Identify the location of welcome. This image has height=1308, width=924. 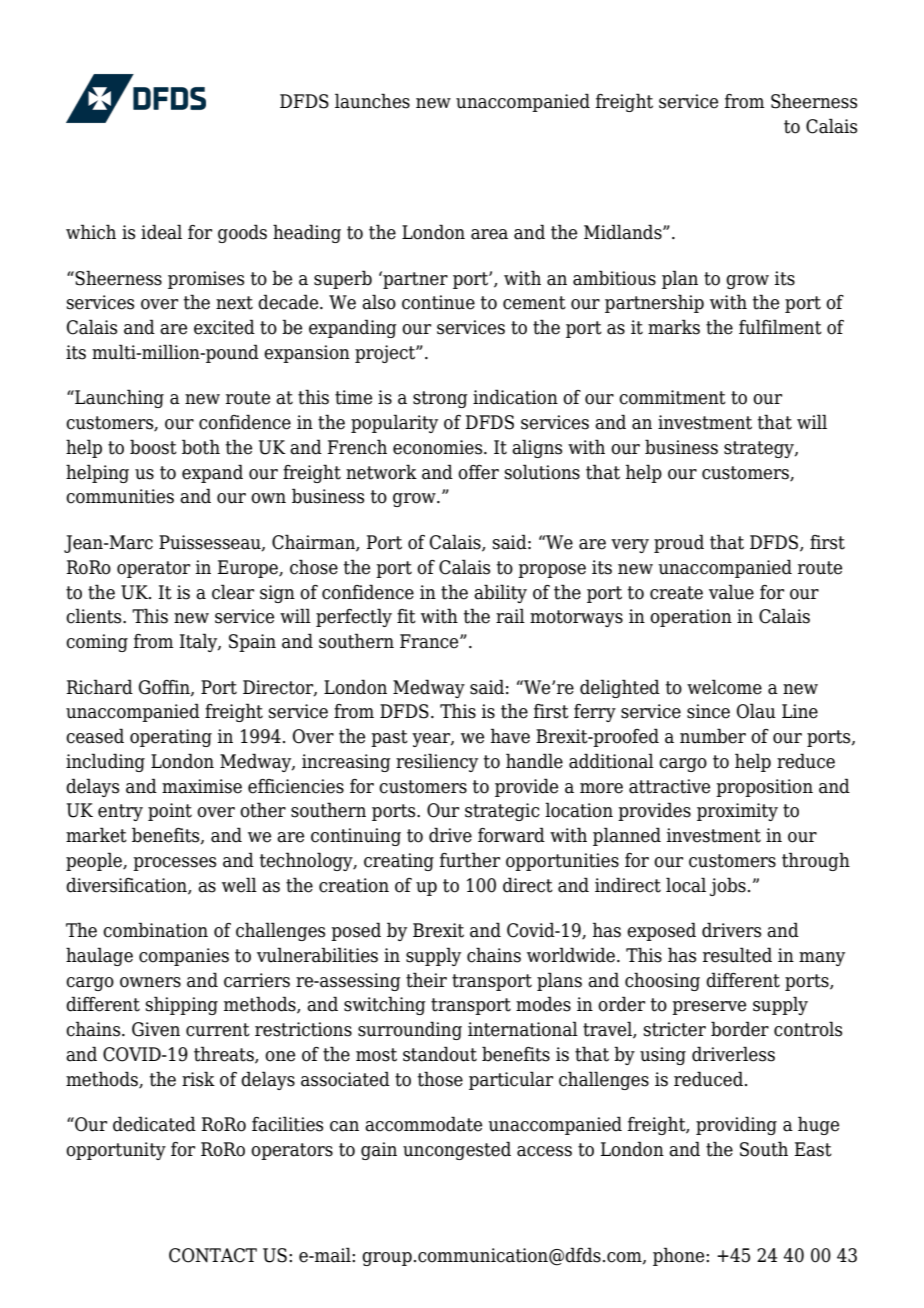
(724, 687).
